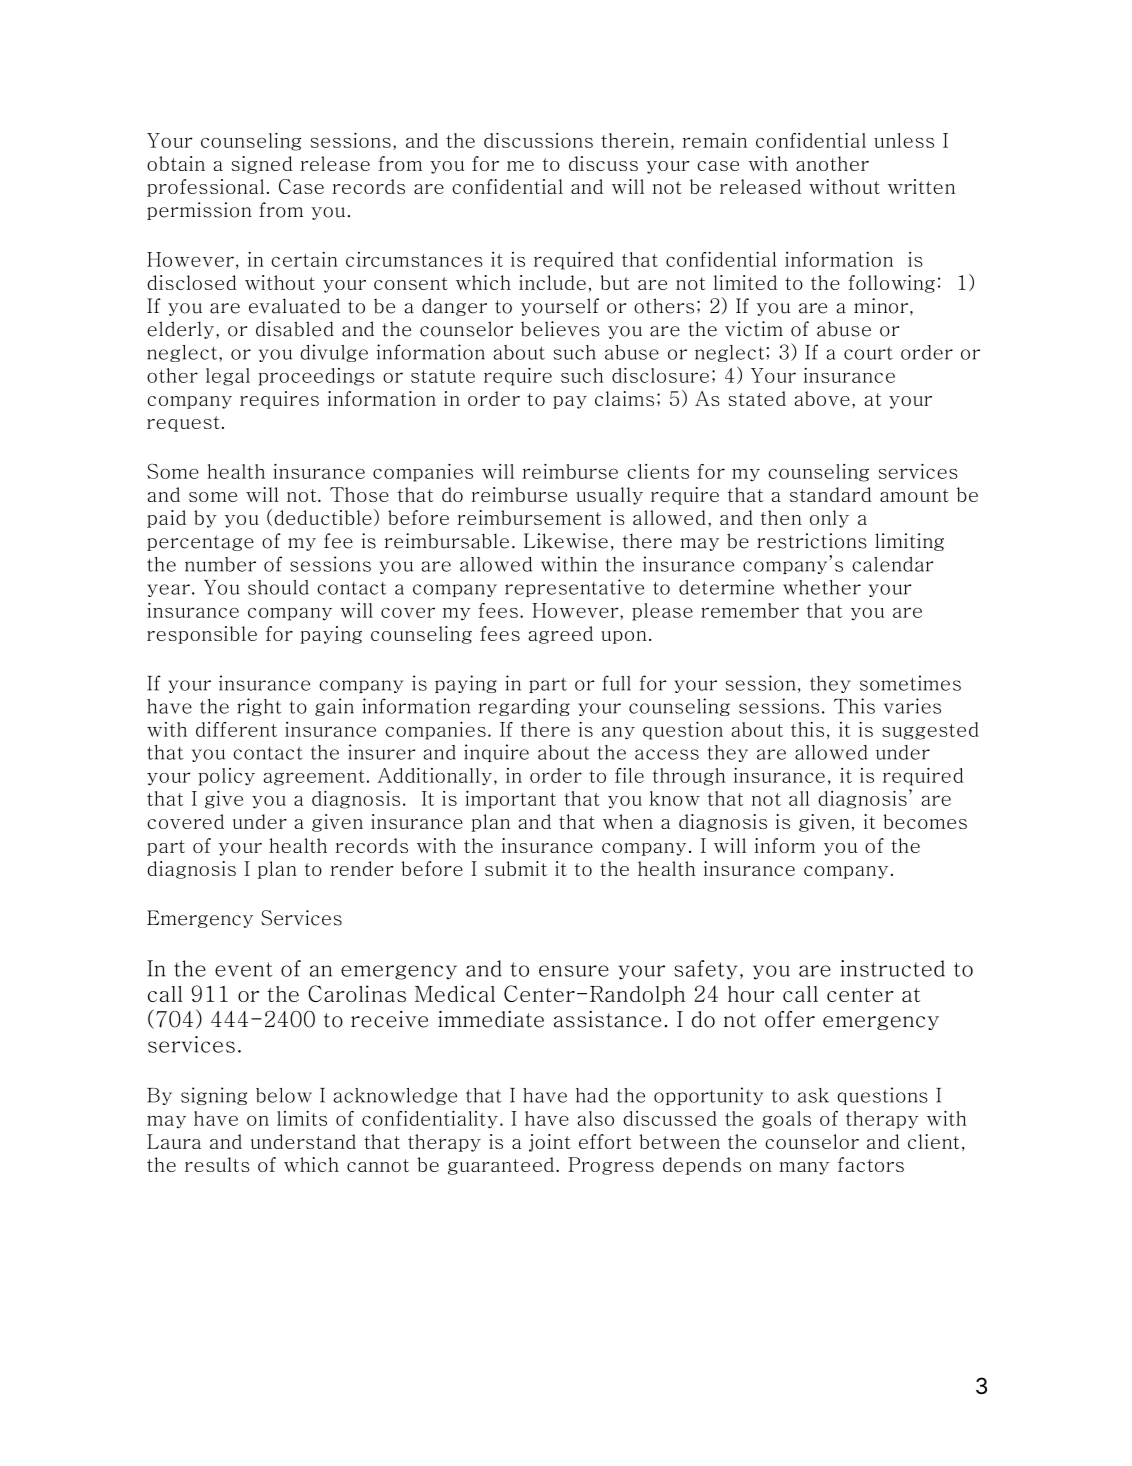 The height and width of the screenshot is (1466, 1132). I want to click on unless, so click(904, 140).
